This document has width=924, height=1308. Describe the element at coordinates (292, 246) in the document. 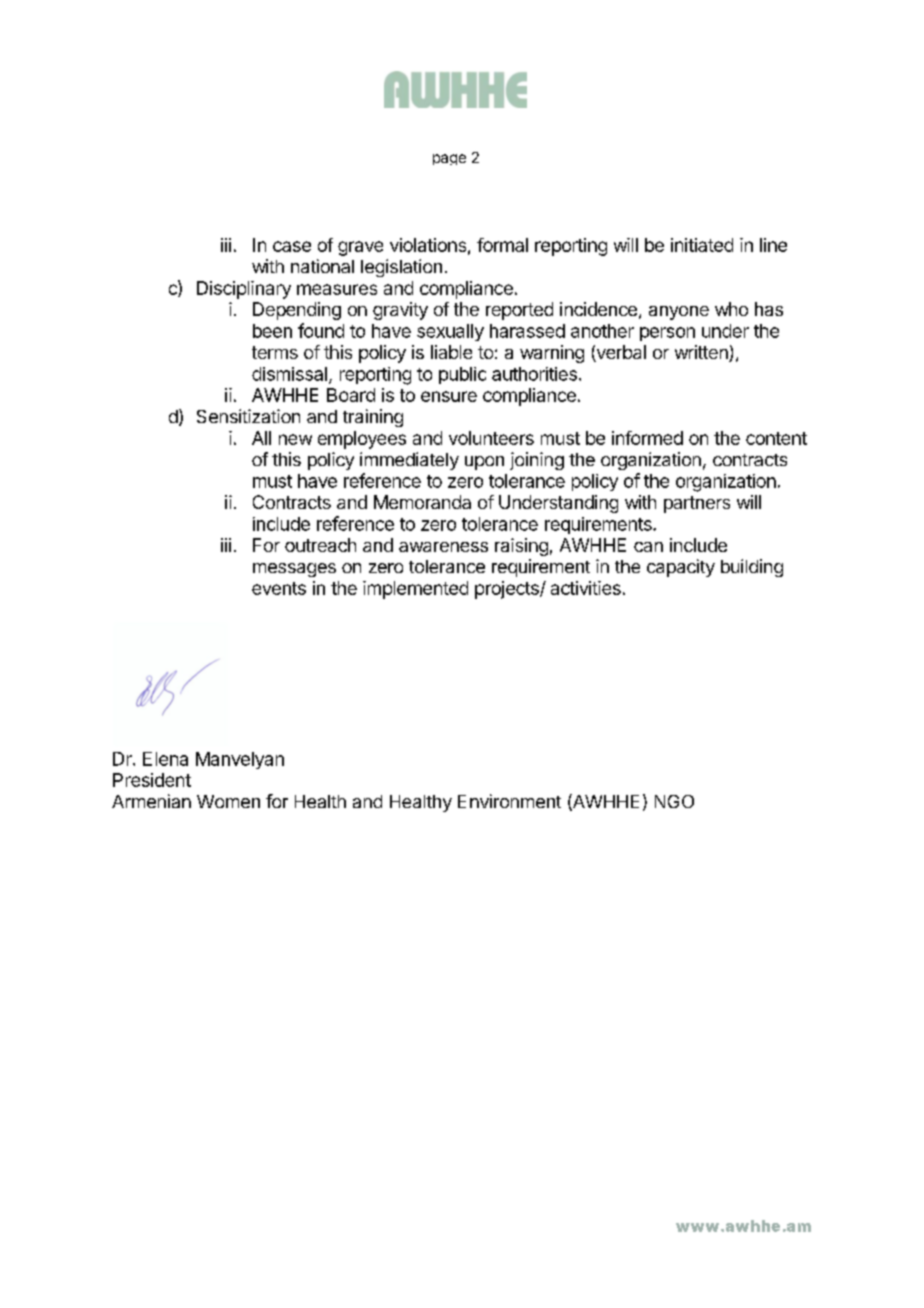

I see `case` at that location.
